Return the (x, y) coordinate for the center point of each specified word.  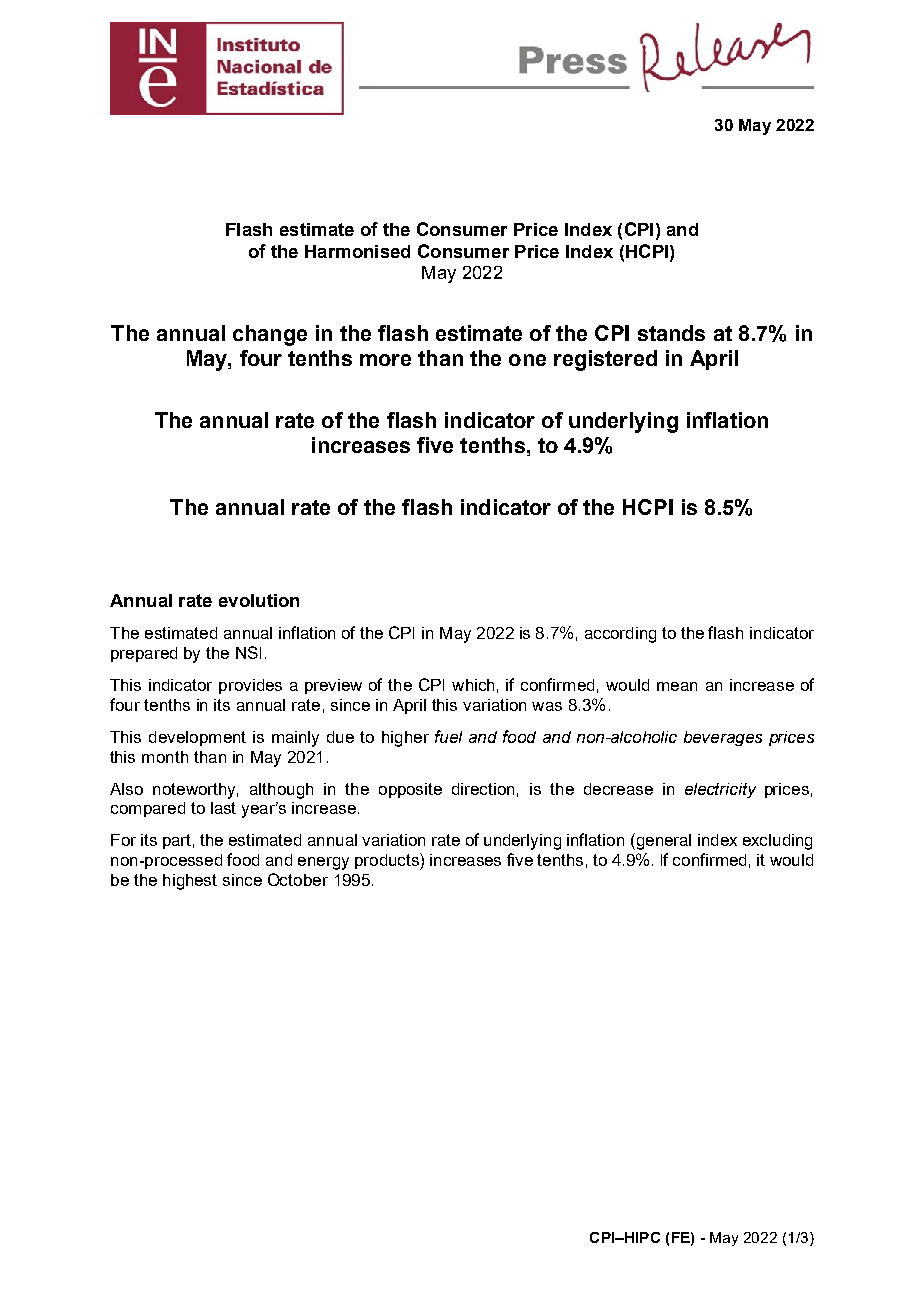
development (197, 738)
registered (605, 360)
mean (677, 686)
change (270, 335)
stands (671, 333)
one (527, 360)
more (385, 360)
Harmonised (357, 251)
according (620, 635)
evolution (259, 600)
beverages (723, 738)
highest (190, 882)
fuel (448, 736)
